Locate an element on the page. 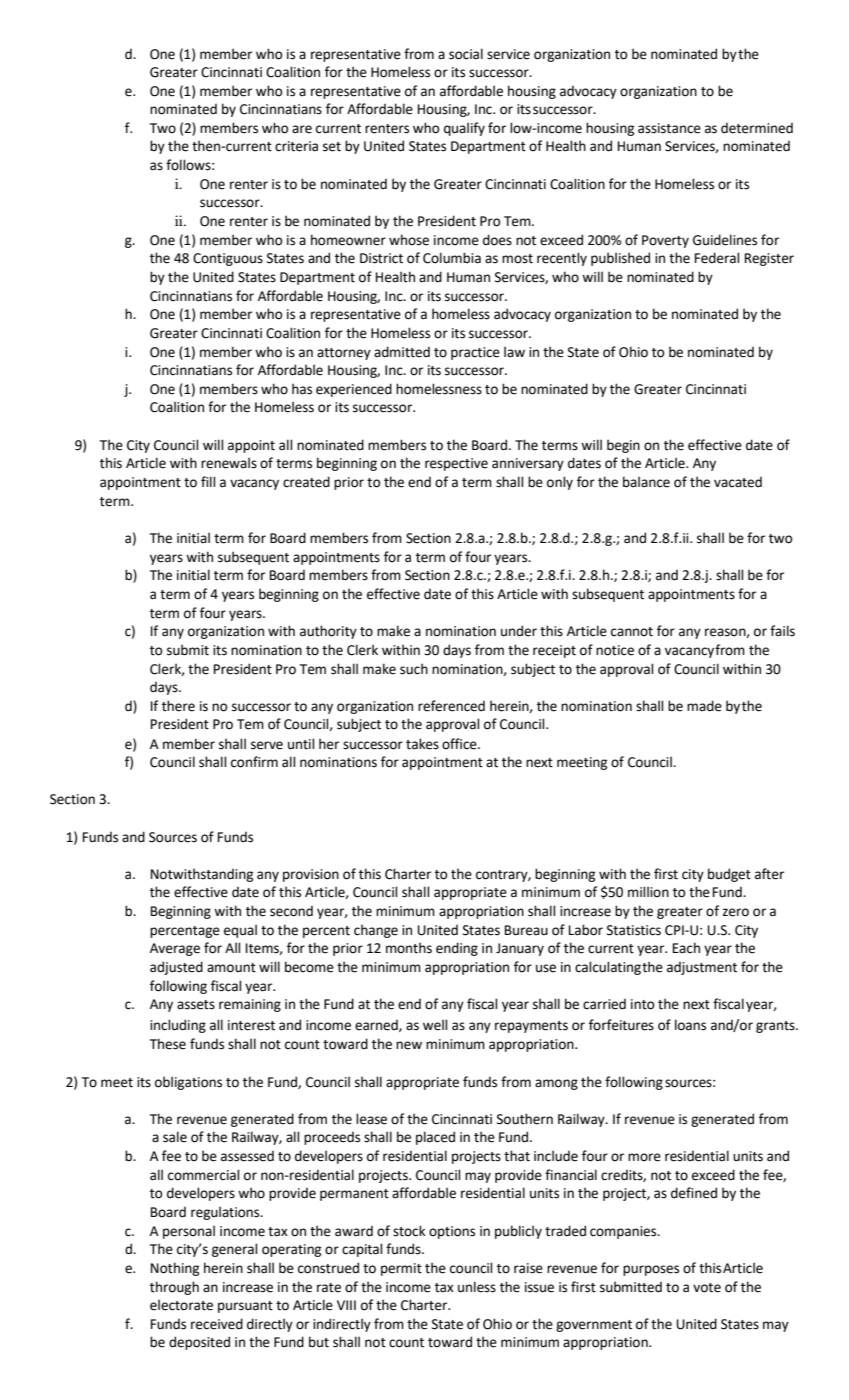 The image size is (849, 1400). assistance is located at coordinates (669, 128).
